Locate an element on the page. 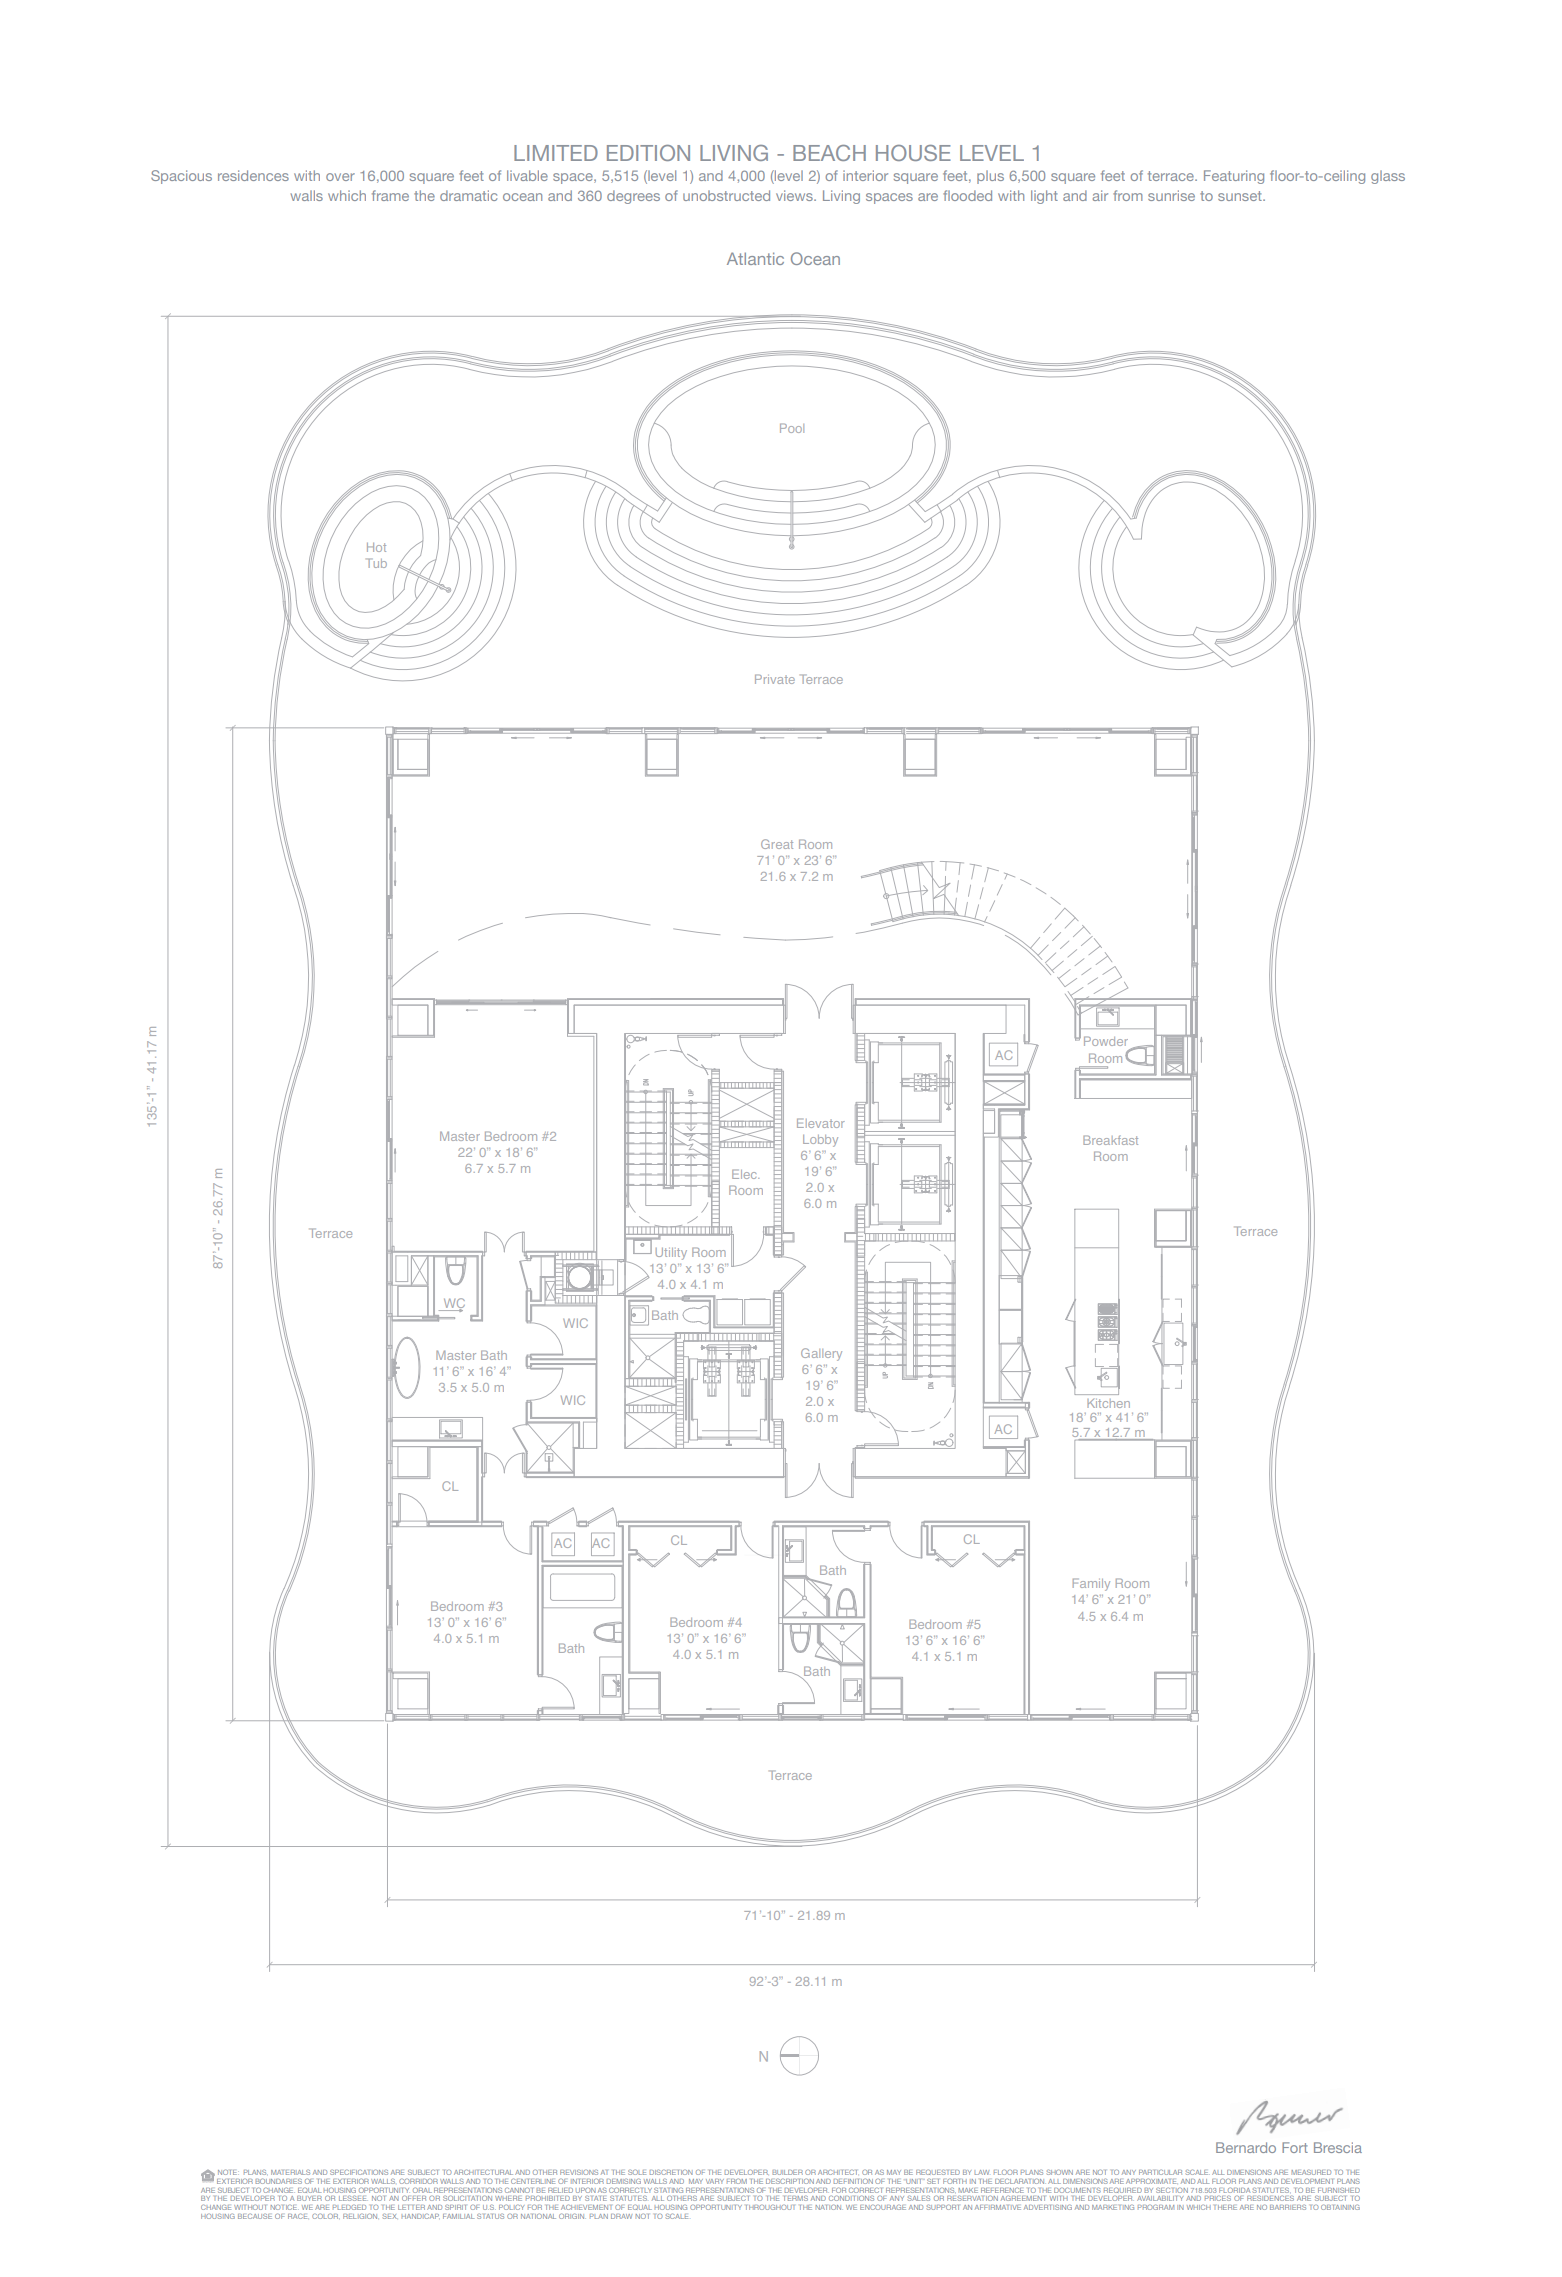 This image has width=1562, height=2277. Gallery is located at coordinates (821, 1354).
